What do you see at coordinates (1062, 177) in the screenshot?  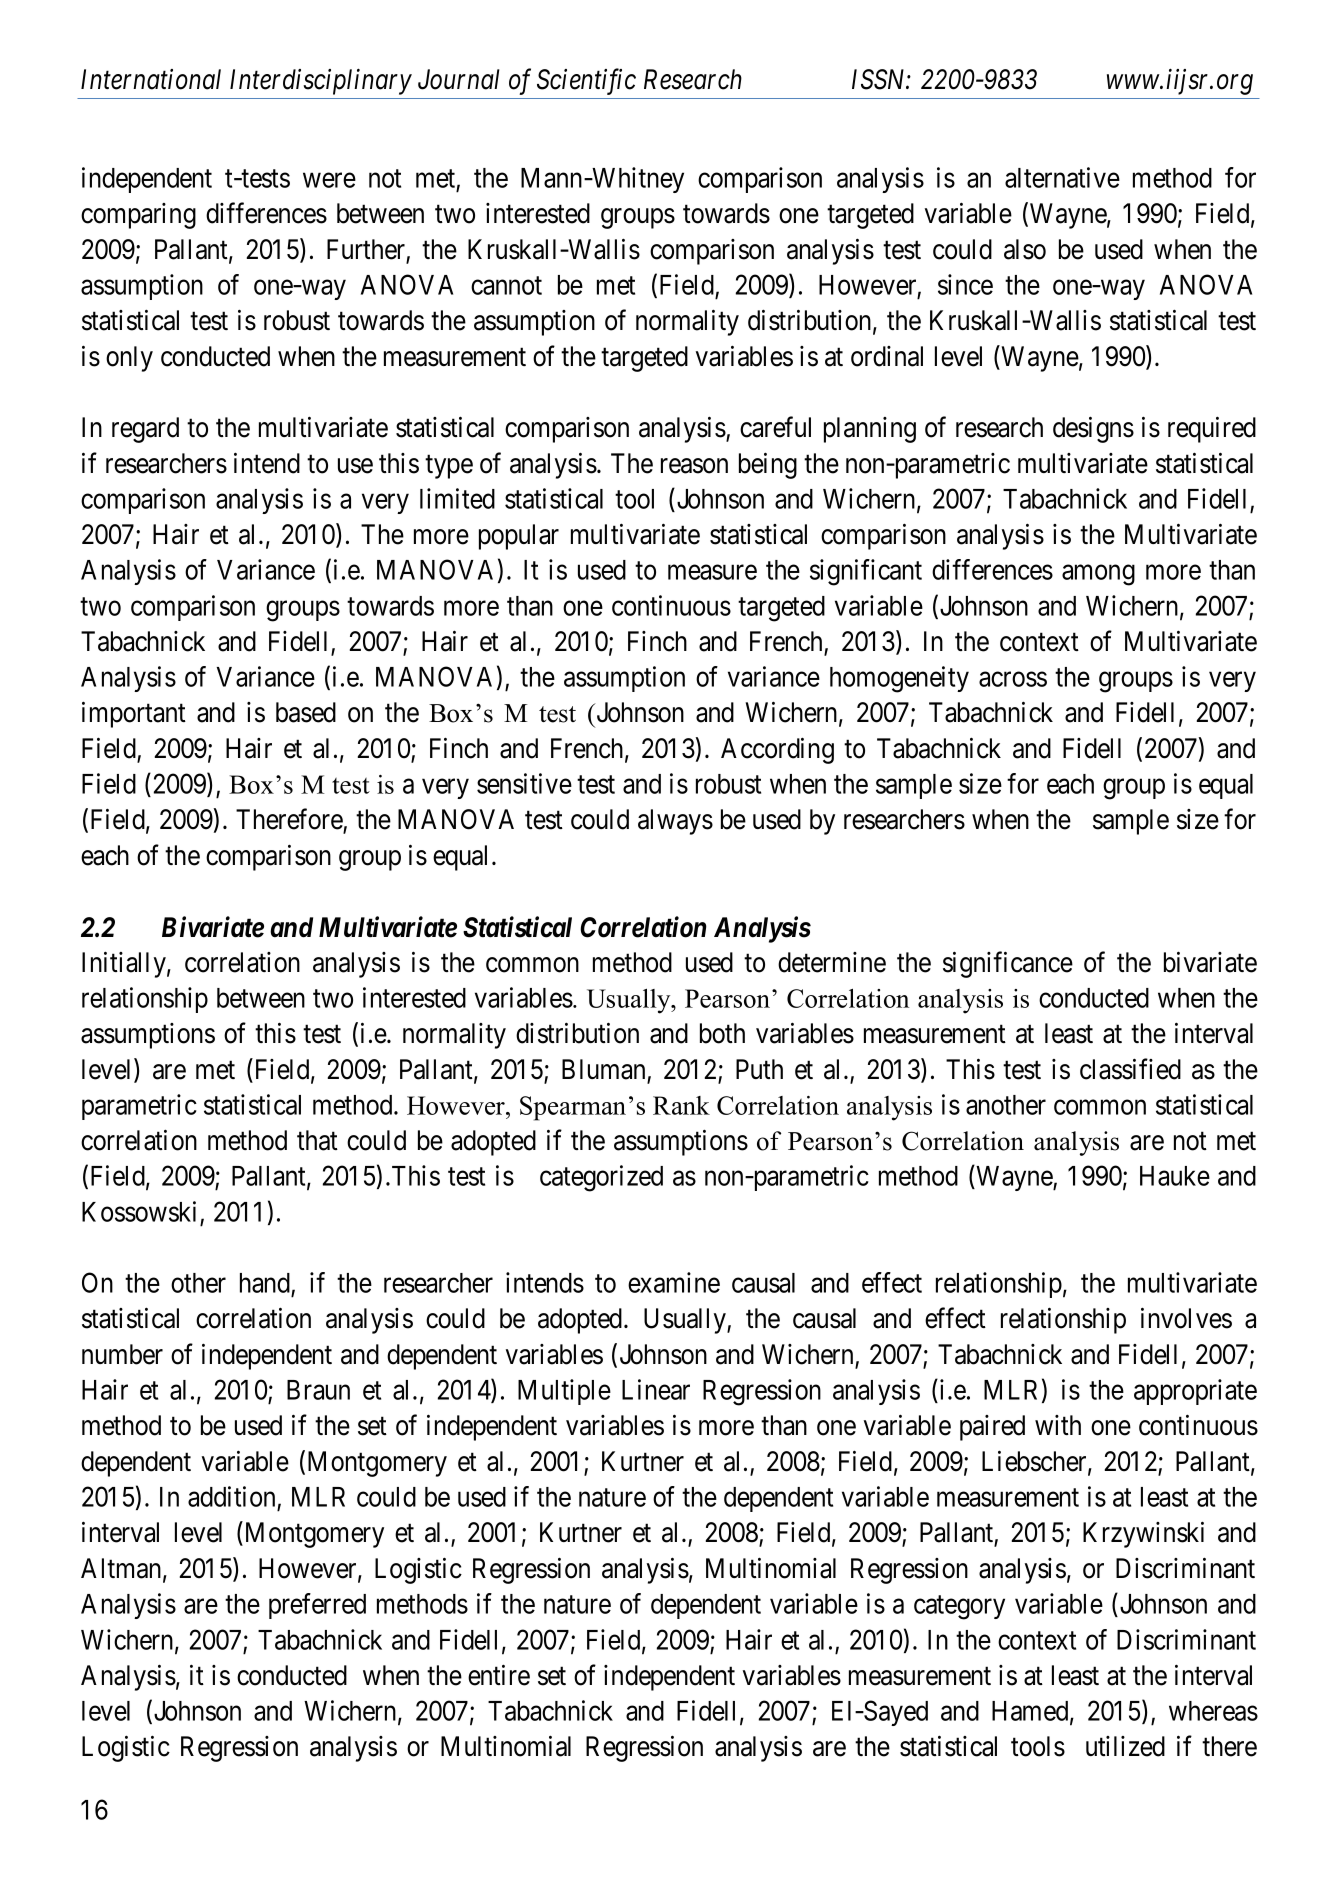 I see `alternative` at bounding box center [1062, 177].
